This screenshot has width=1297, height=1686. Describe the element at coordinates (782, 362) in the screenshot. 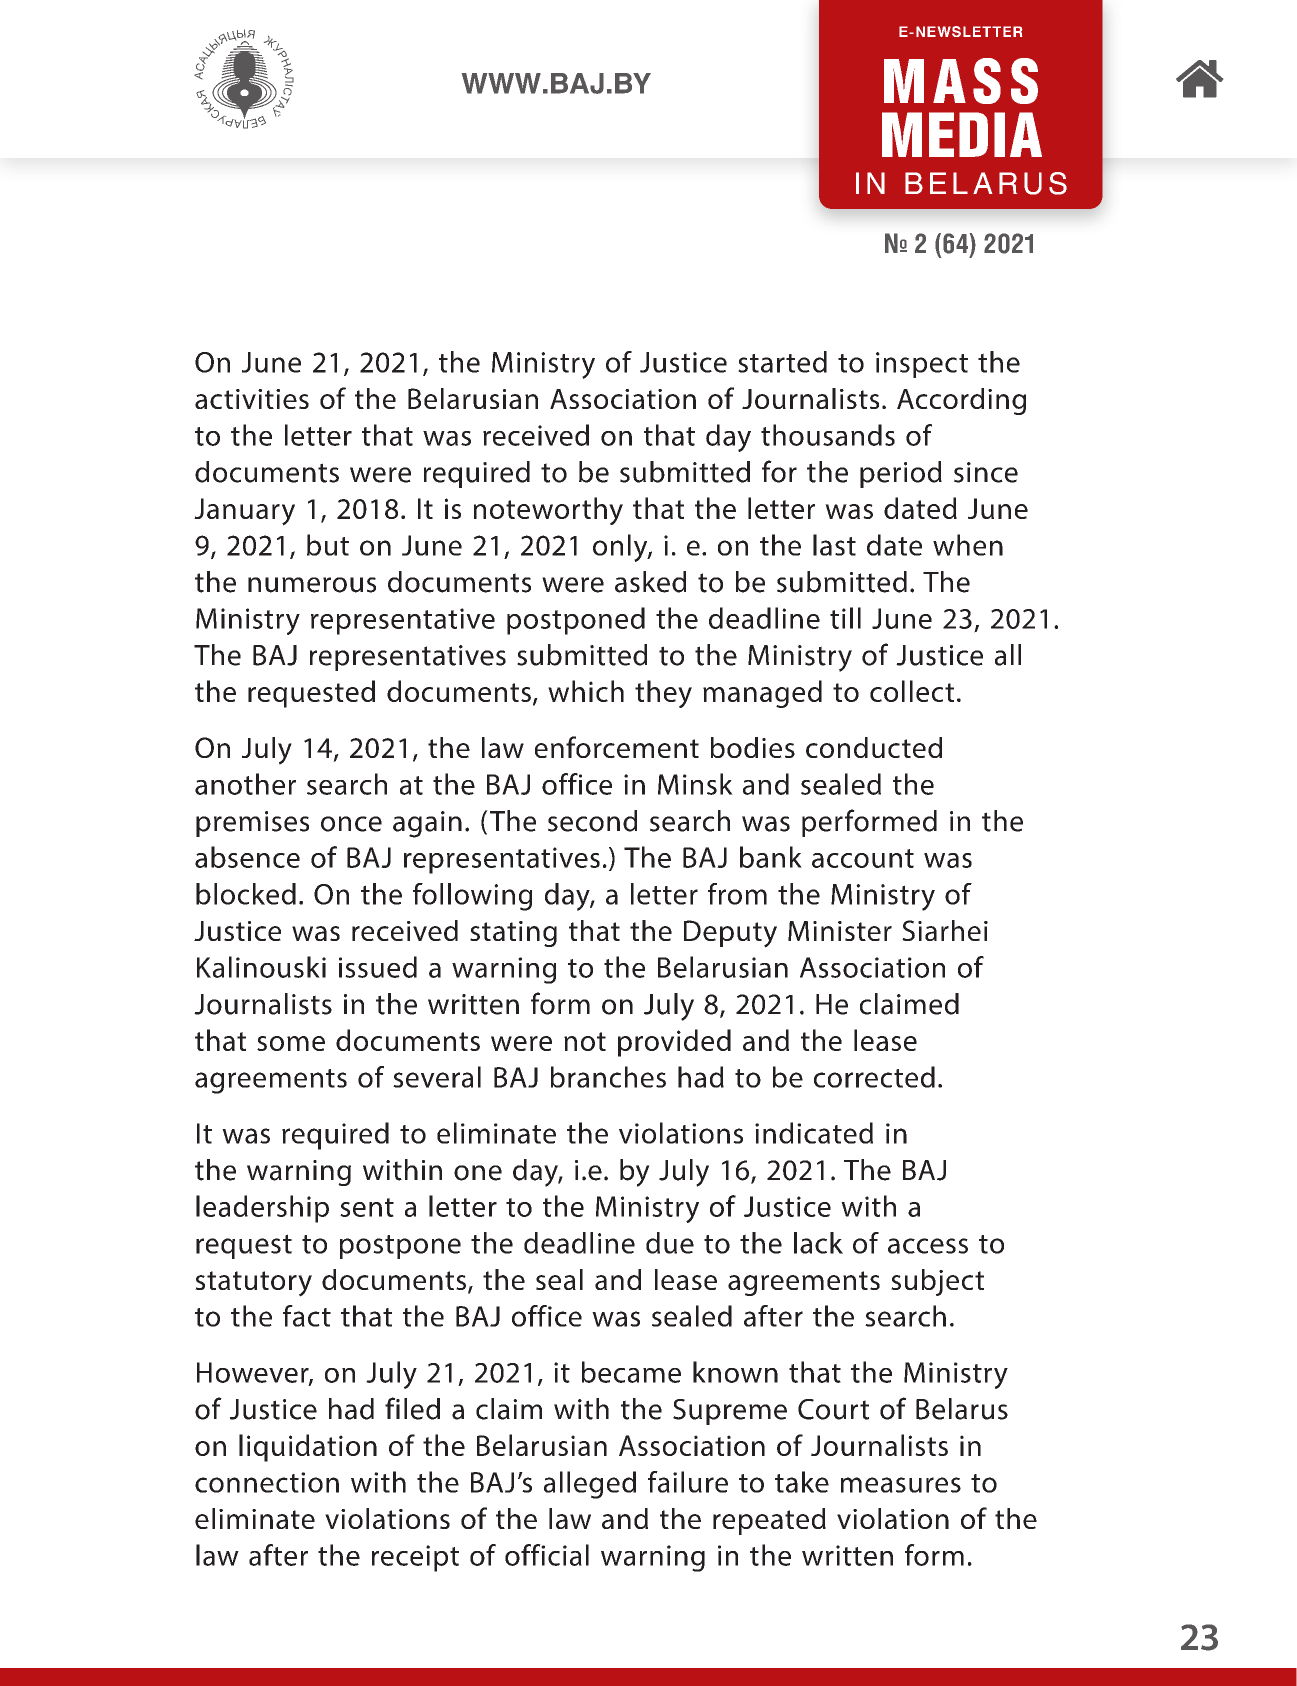

I see `started` at that location.
